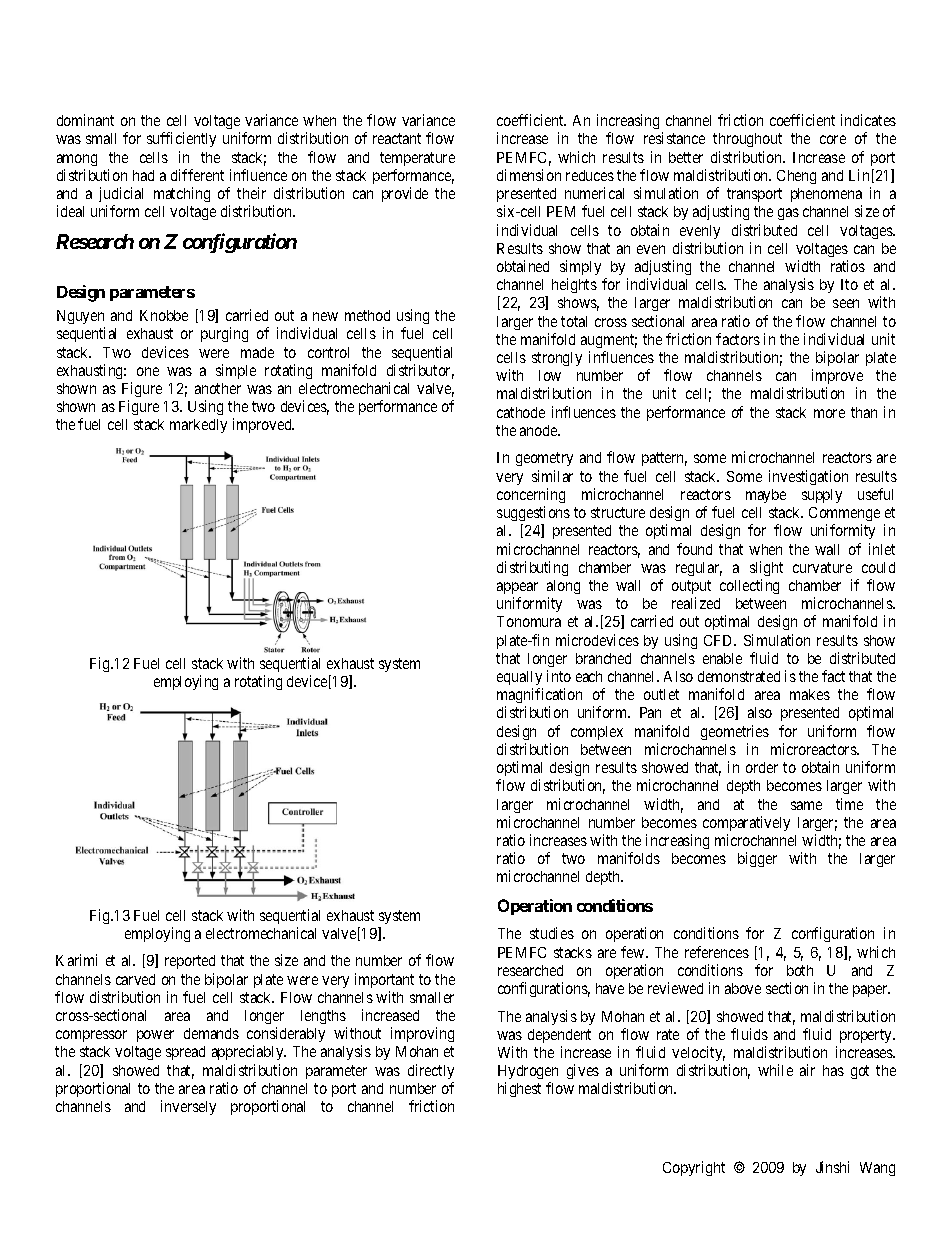 This screenshot has height=1233, width=952. Describe the element at coordinates (188, 1107) in the screenshot. I see `inversely` at that location.
